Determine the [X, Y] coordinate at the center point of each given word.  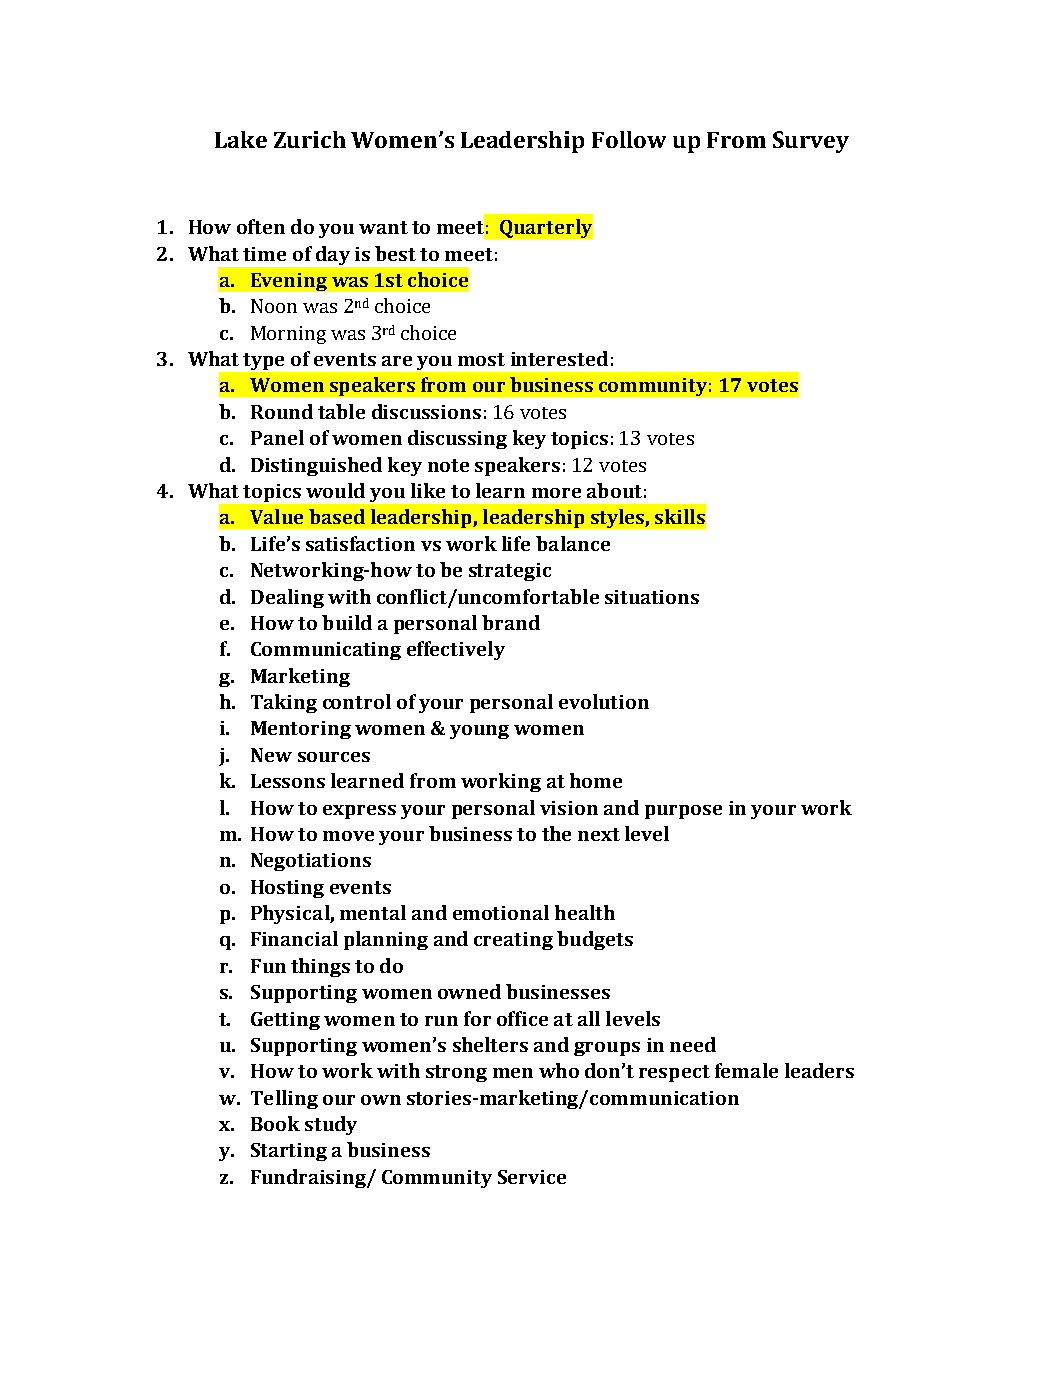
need [693, 1044]
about [614, 490]
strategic [510, 572]
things [320, 967]
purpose [683, 812]
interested [559, 358]
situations [652, 597]
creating [513, 941]
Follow [629, 139]
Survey [811, 142]
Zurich [310, 139]
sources [334, 757]
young [479, 732]
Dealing [287, 598]
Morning [288, 335]
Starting [289, 1152]
